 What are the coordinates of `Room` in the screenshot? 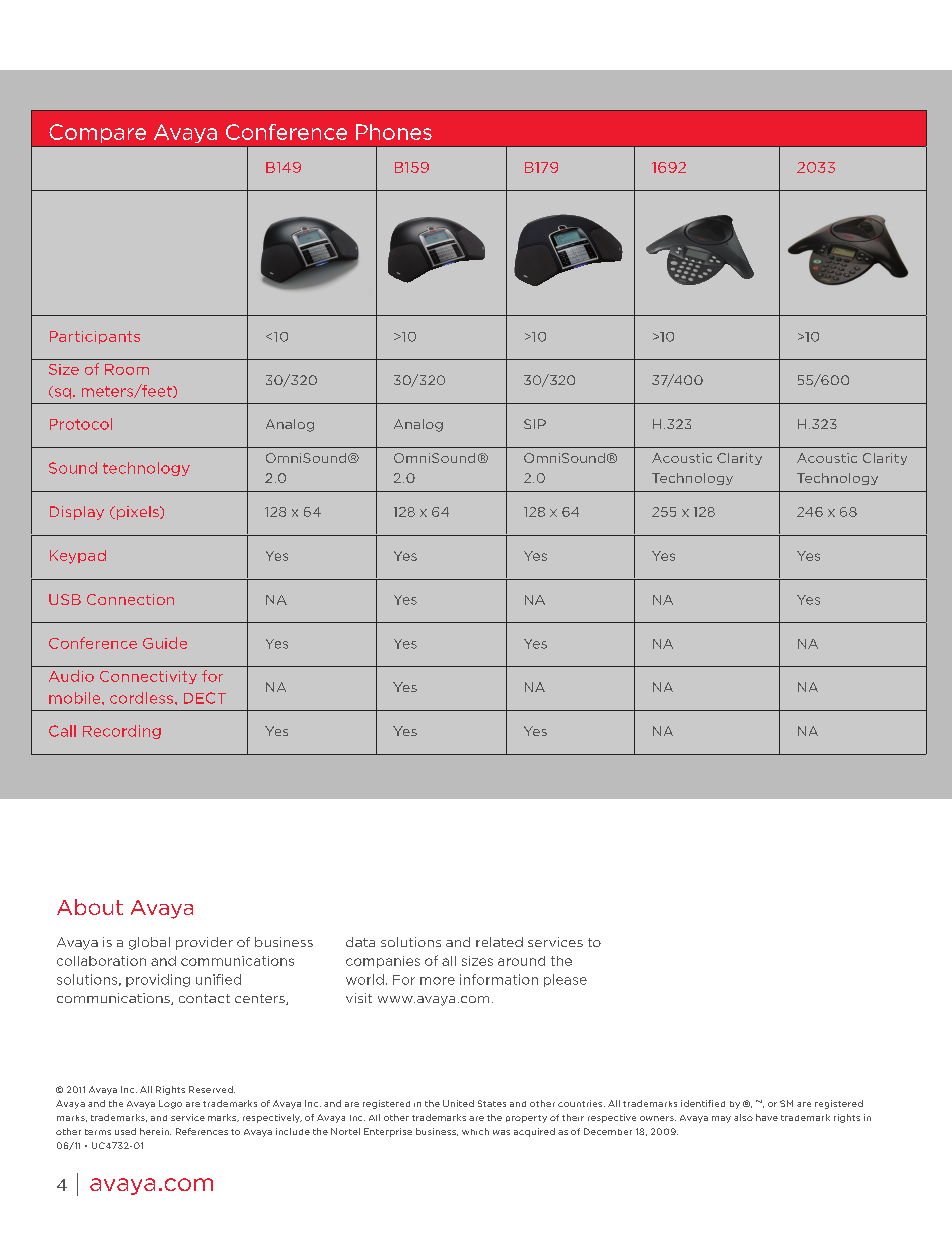 It's located at (127, 369).
